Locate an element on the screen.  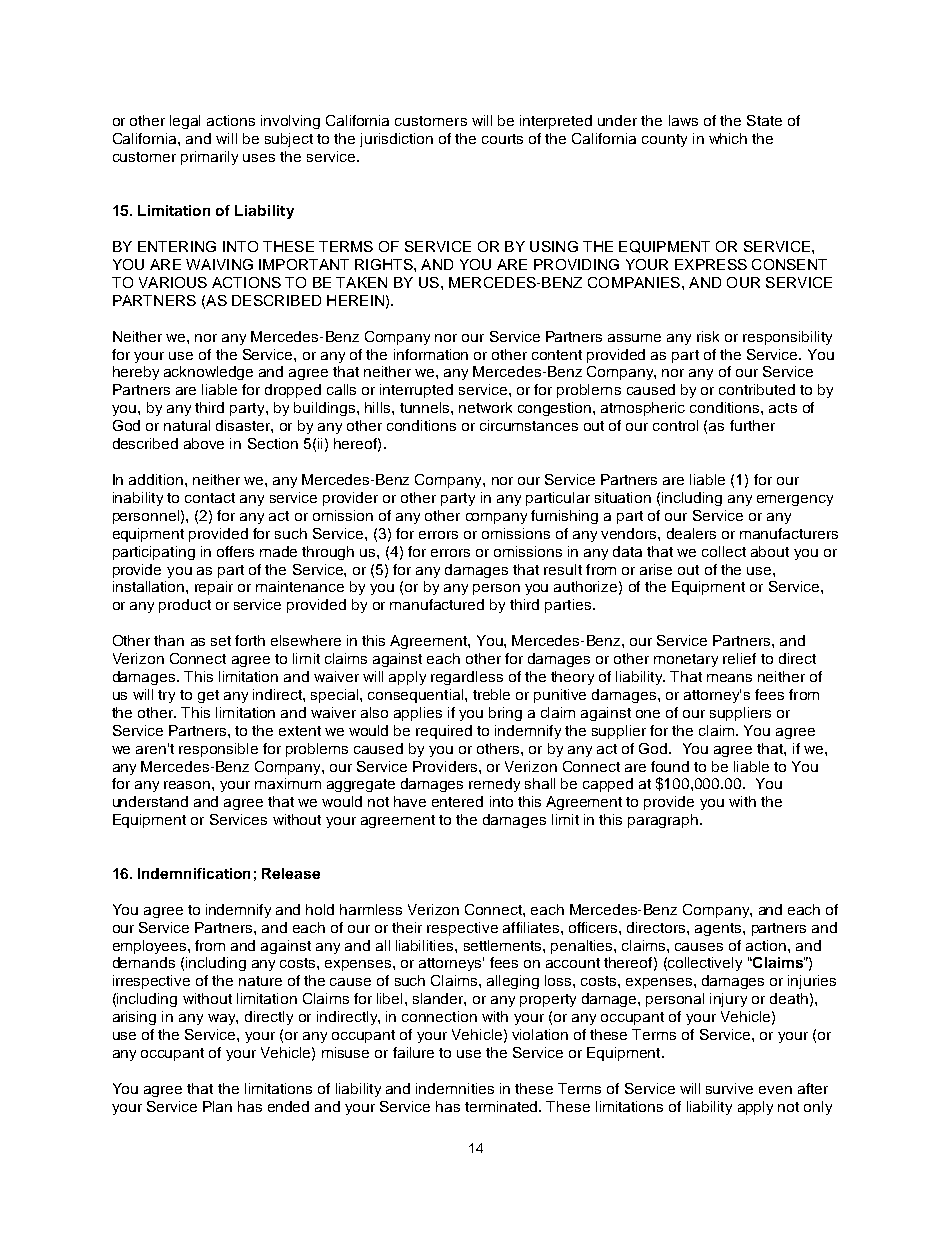
which is located at coordinates (728, 138).
